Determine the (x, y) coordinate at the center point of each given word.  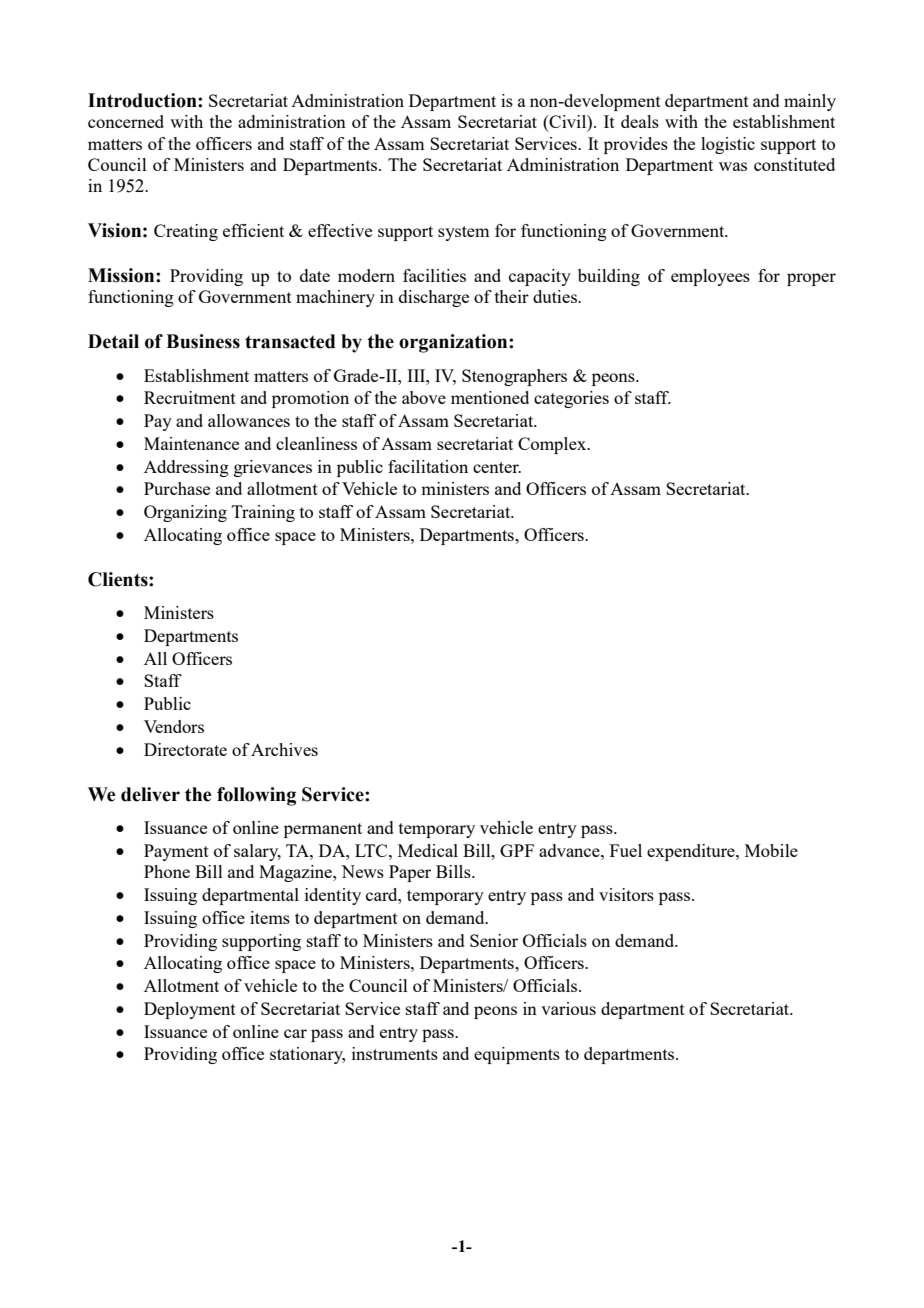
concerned (126, 121)
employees (710, 277)
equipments (517, 1055)
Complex (553, 445)
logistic (728, 145)
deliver (150, 794)
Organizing (185, 513)
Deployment (190, 1010)
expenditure (692, 852)
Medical (428, 850)
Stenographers (514, 377)
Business (203, 341)
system (463, 233)
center (497, 467)
